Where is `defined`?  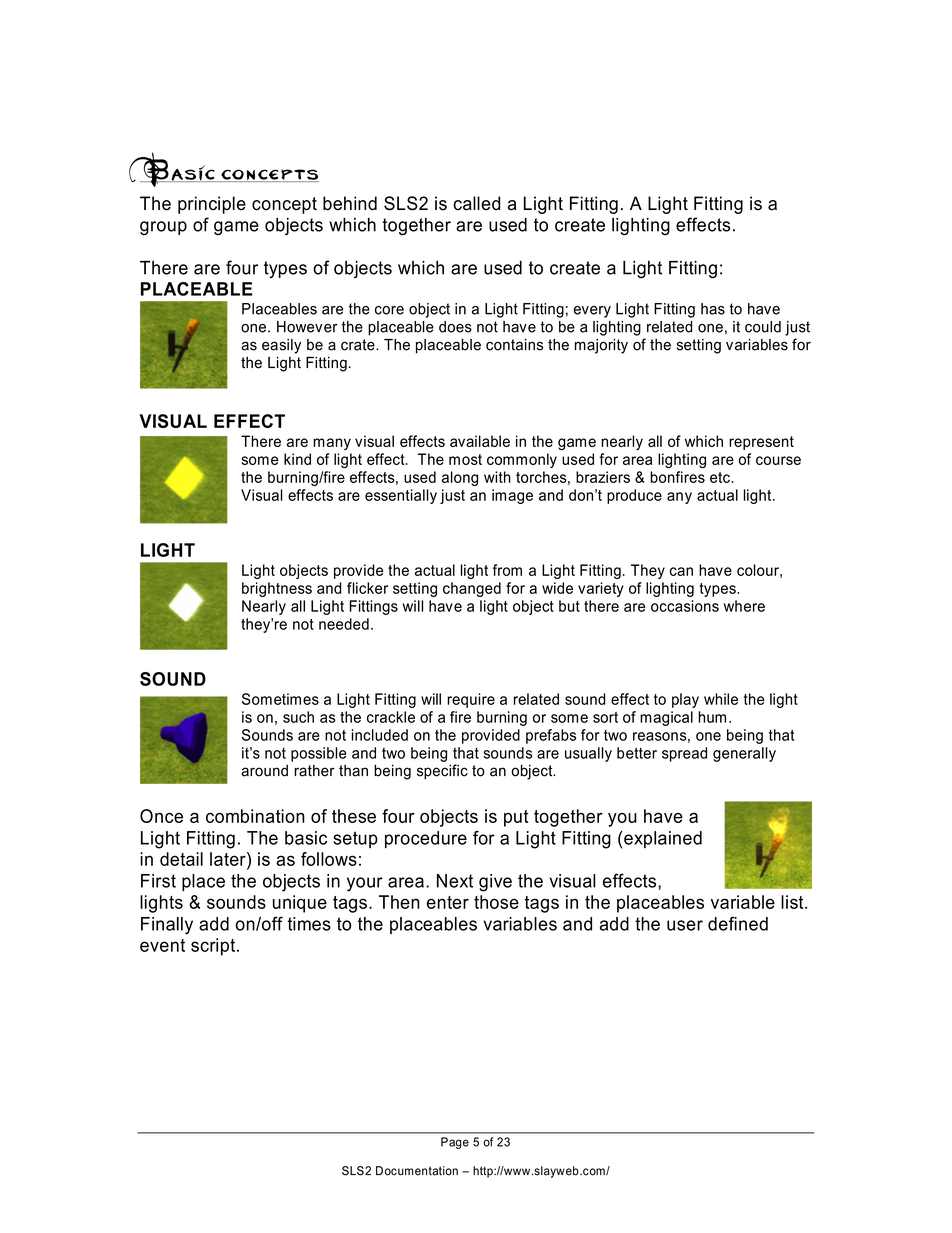
defined is located at coordinates (738, 923).
